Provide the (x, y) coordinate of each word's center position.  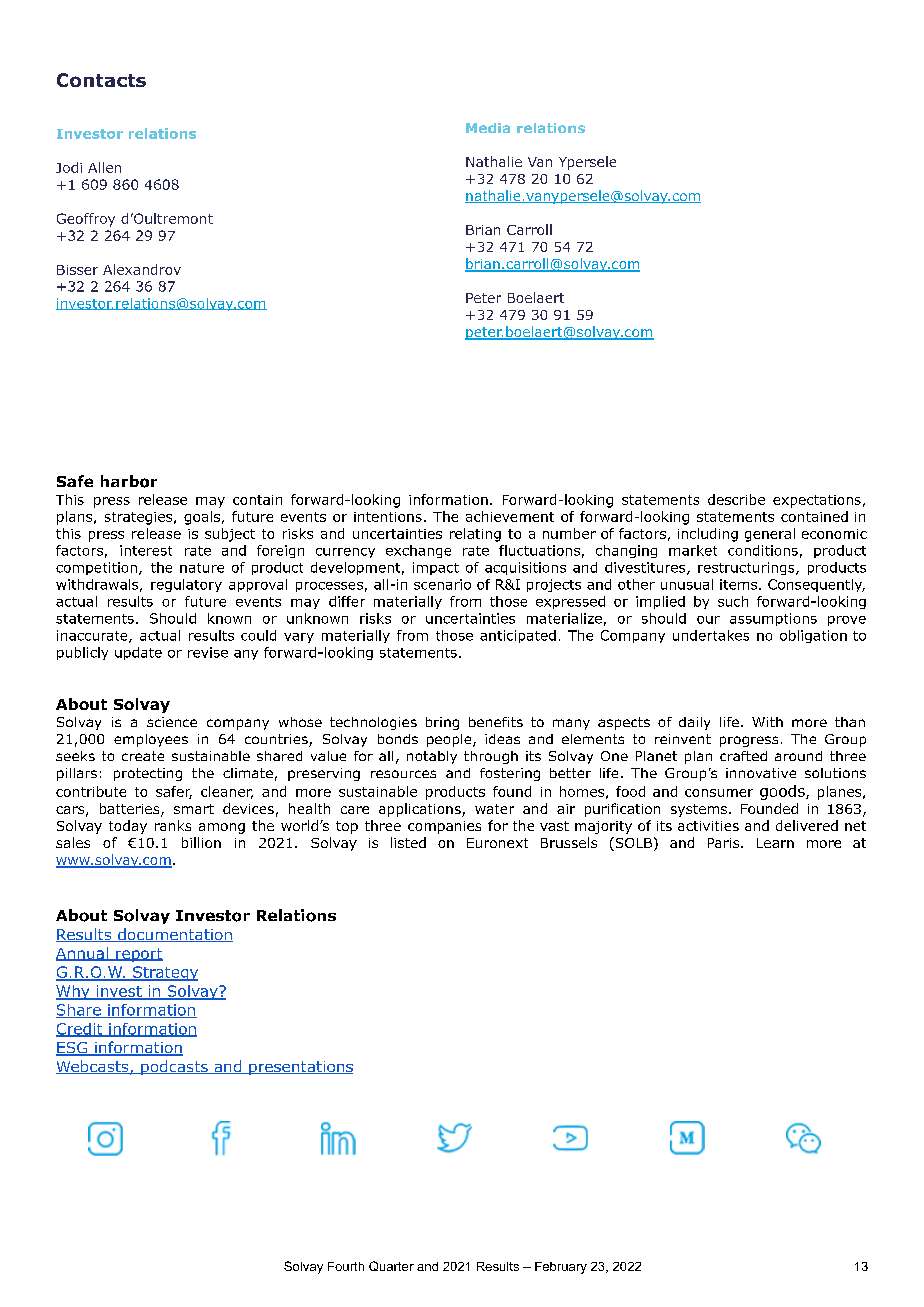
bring (442, 723)
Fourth (346, 1266)
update (138, 653)
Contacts (101, 80)
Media (488, 128)
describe (736, 499)
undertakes (711, 635)
